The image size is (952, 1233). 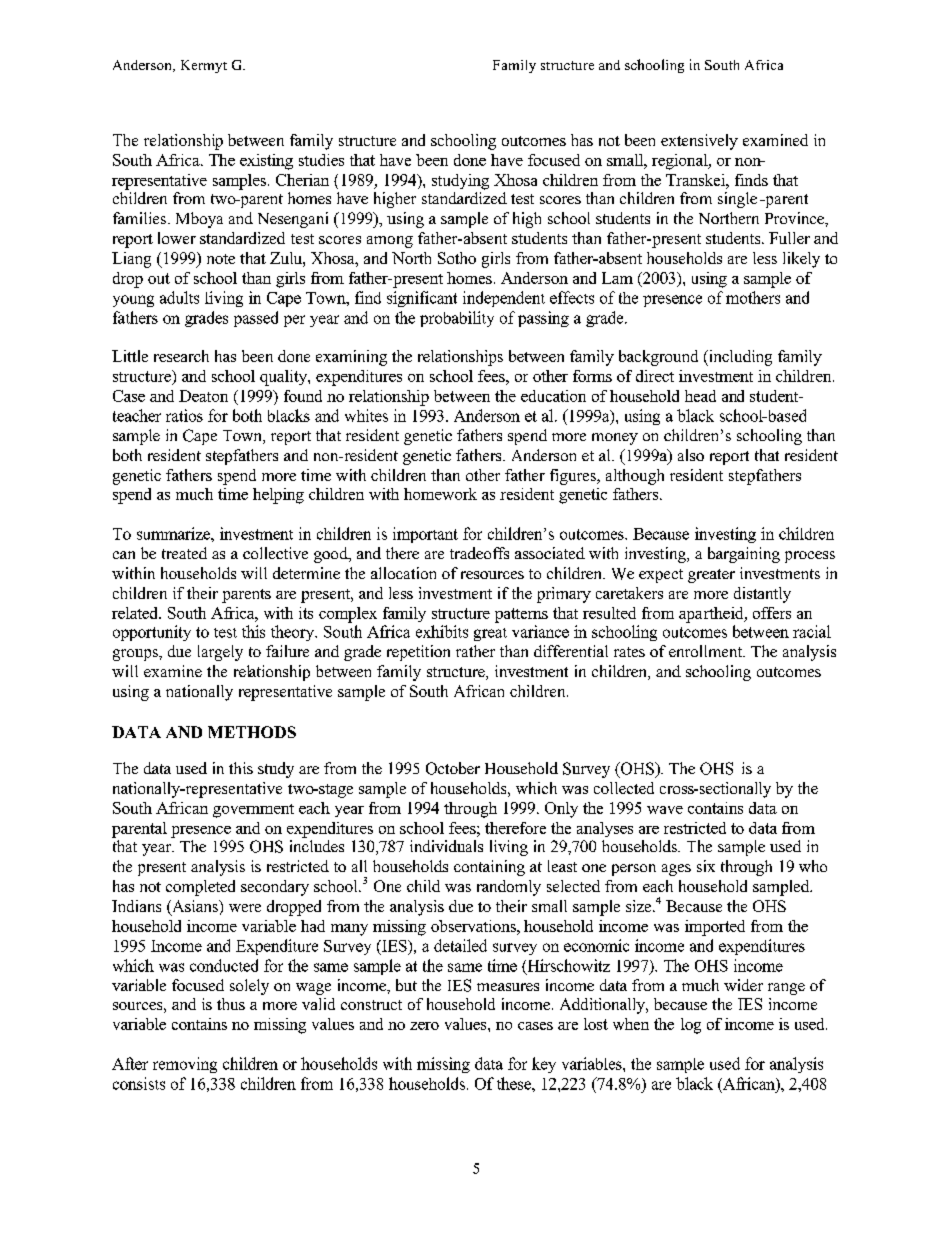 I want to click on October, so click(x=453, y=768).
